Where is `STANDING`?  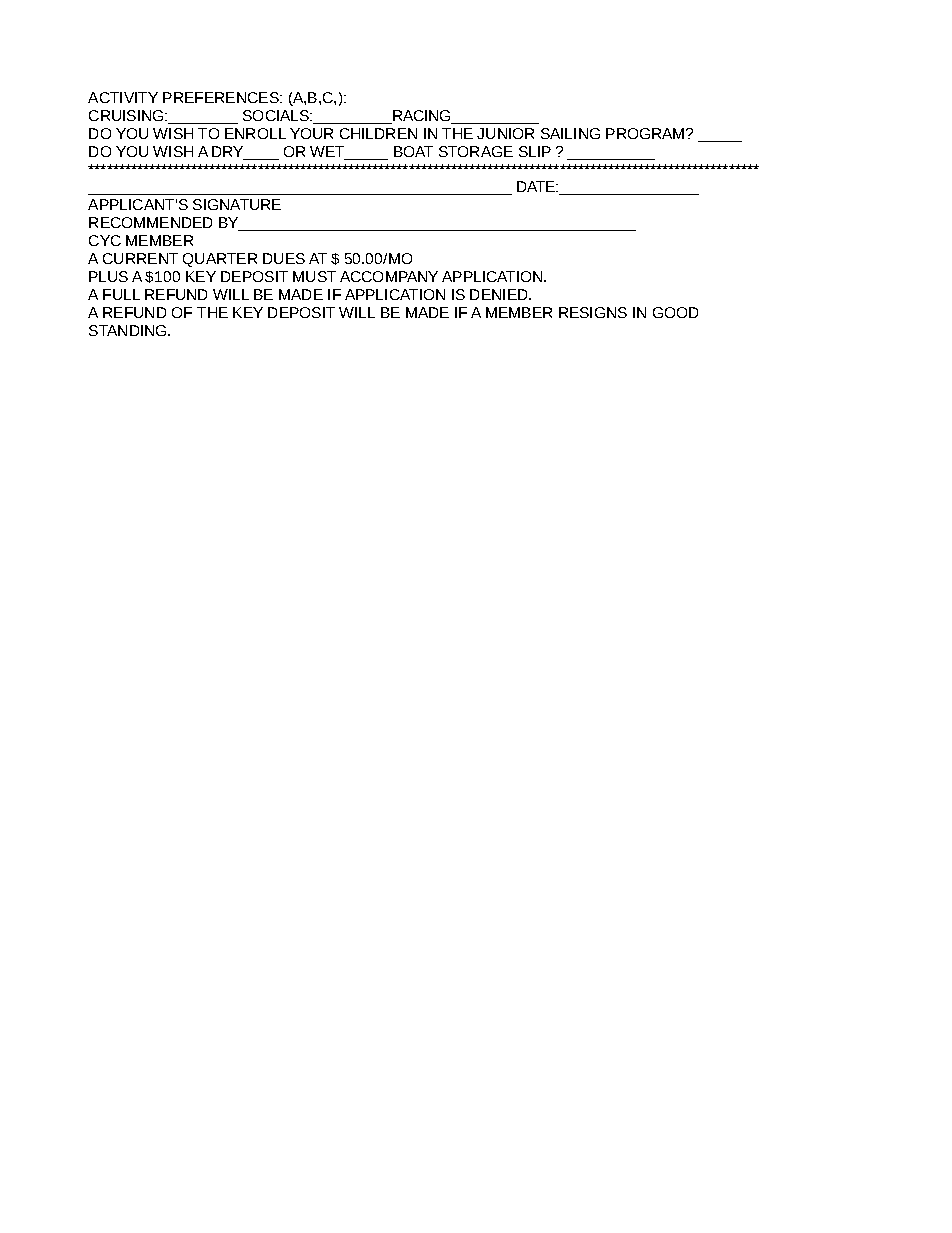 STANDING is located at coordinates (129, 330).
